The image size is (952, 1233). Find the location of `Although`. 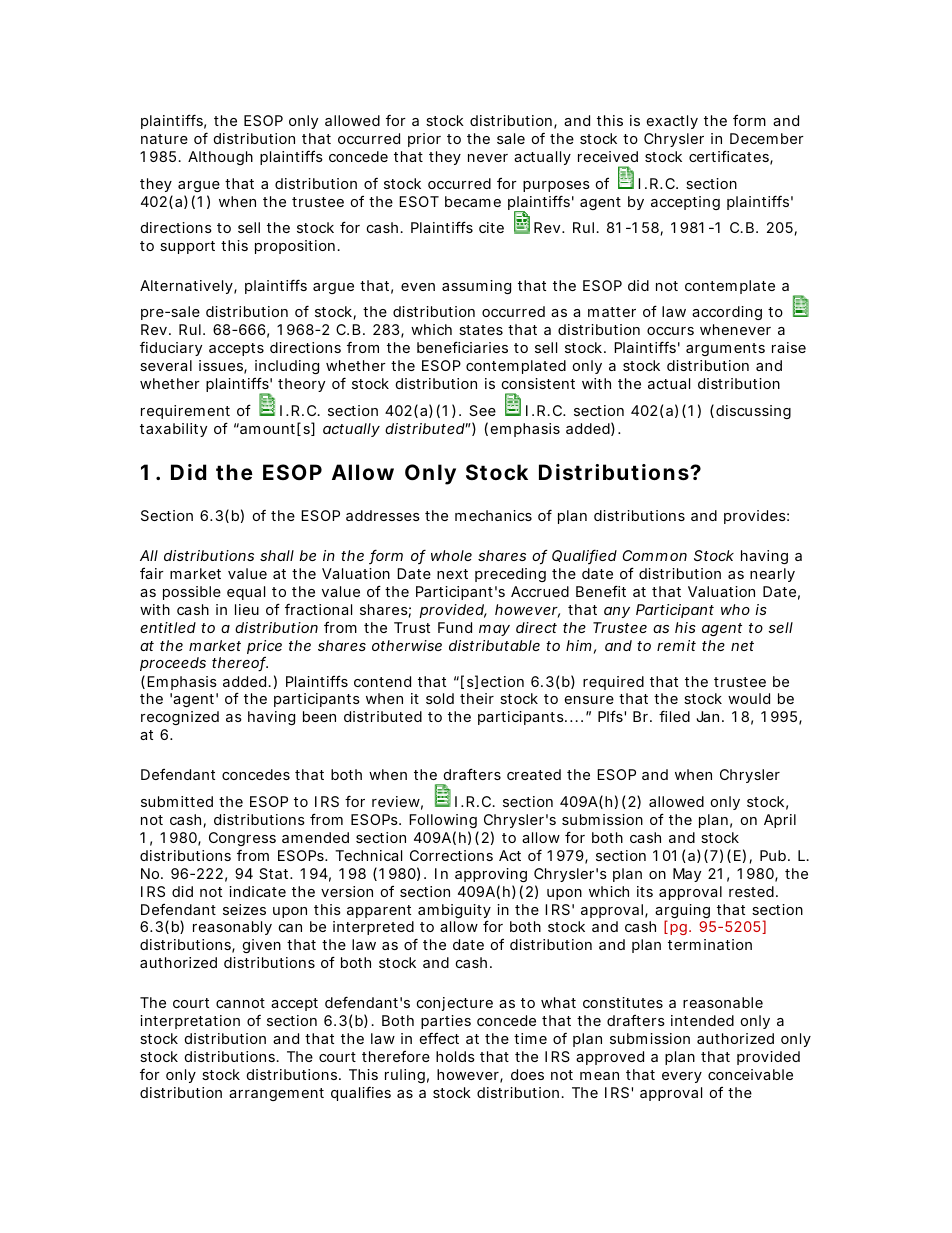

Although is located at coordinates (220, 158).
